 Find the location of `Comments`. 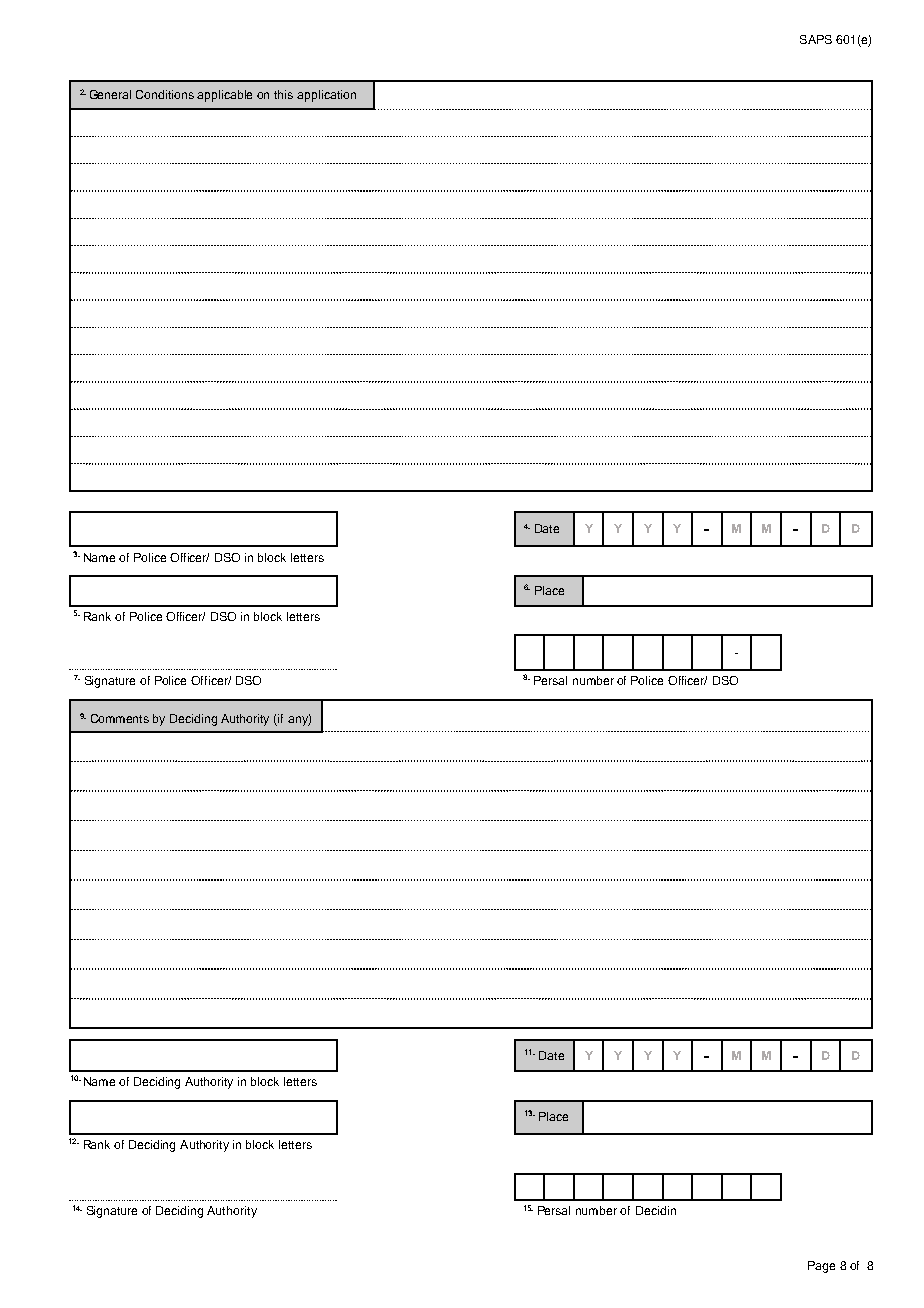

Comments is located at coordinates (120, 718).
